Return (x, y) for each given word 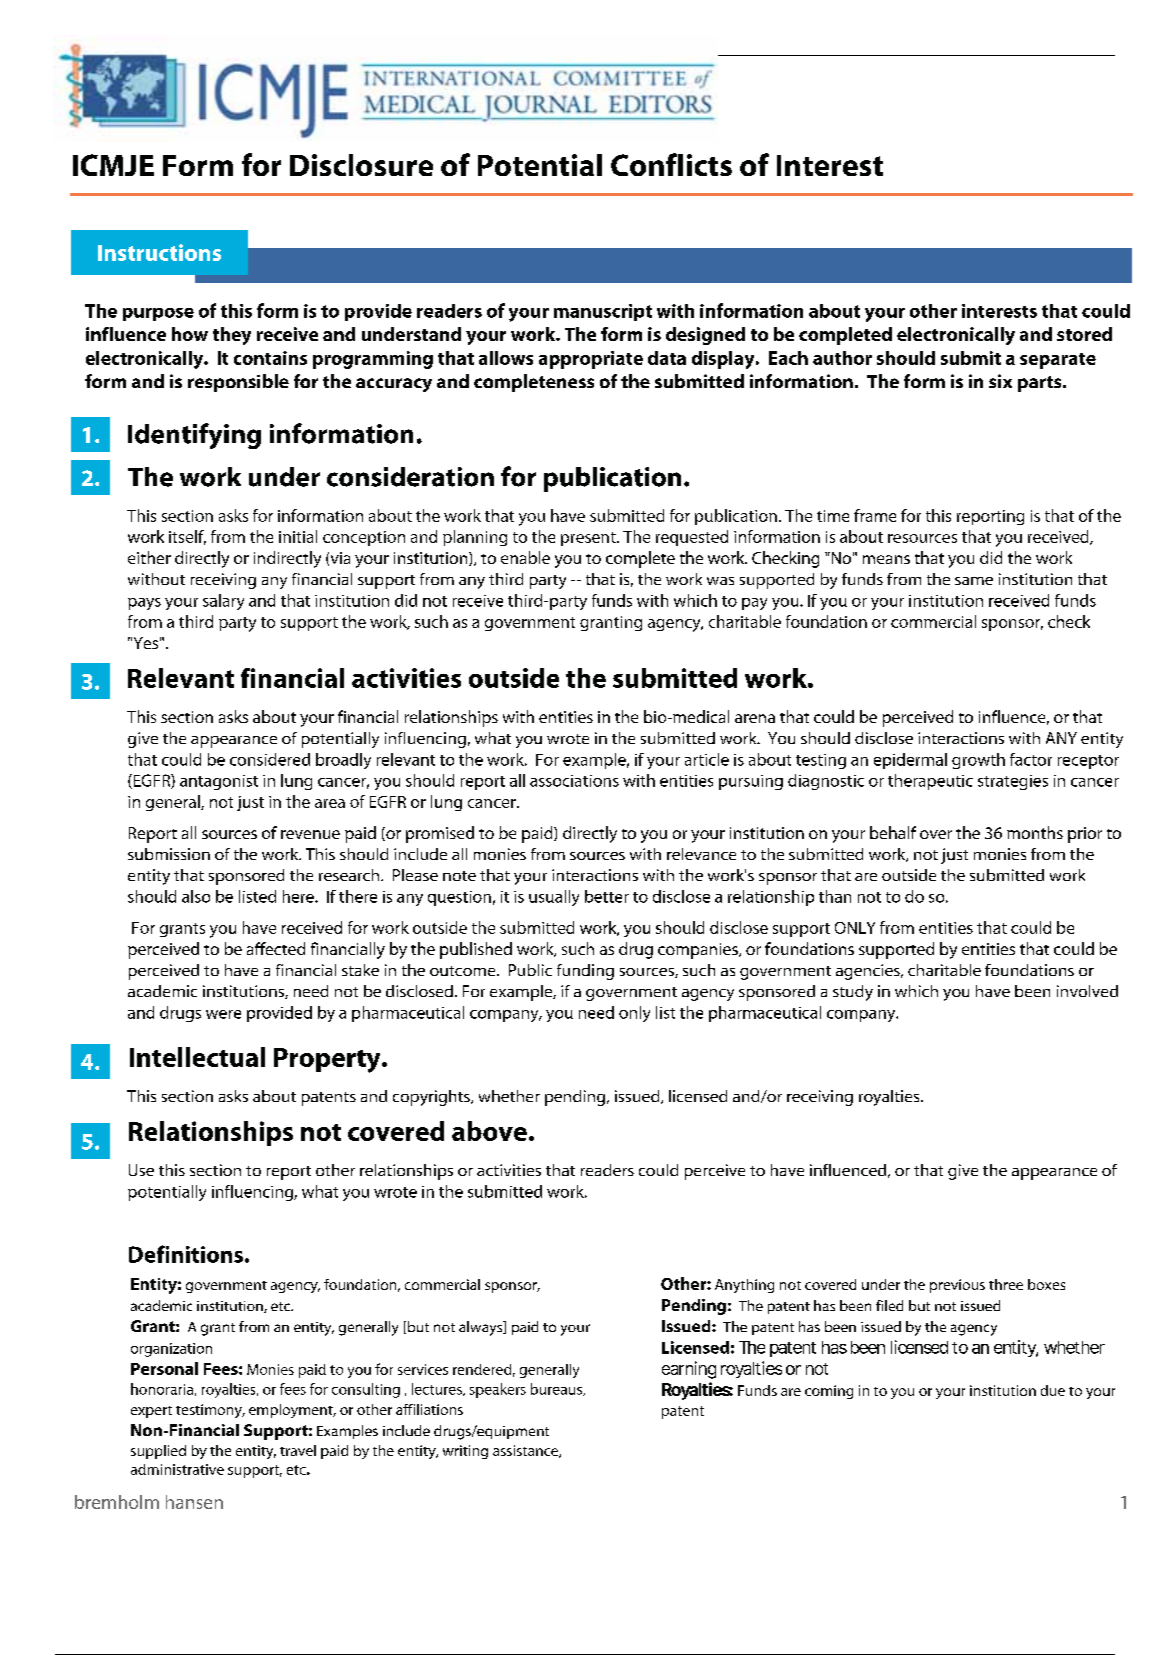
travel (298, 1450)
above (489, 1131)
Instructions (159, 252)
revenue (310, 834)
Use (141, 1170)
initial (298, 536)
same (974, 581)
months (1035, 832)
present (589, 539)
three (1006, 1284)
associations (574, 781)
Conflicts (671, 164)
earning (689, 1370)
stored (1084, 334)
